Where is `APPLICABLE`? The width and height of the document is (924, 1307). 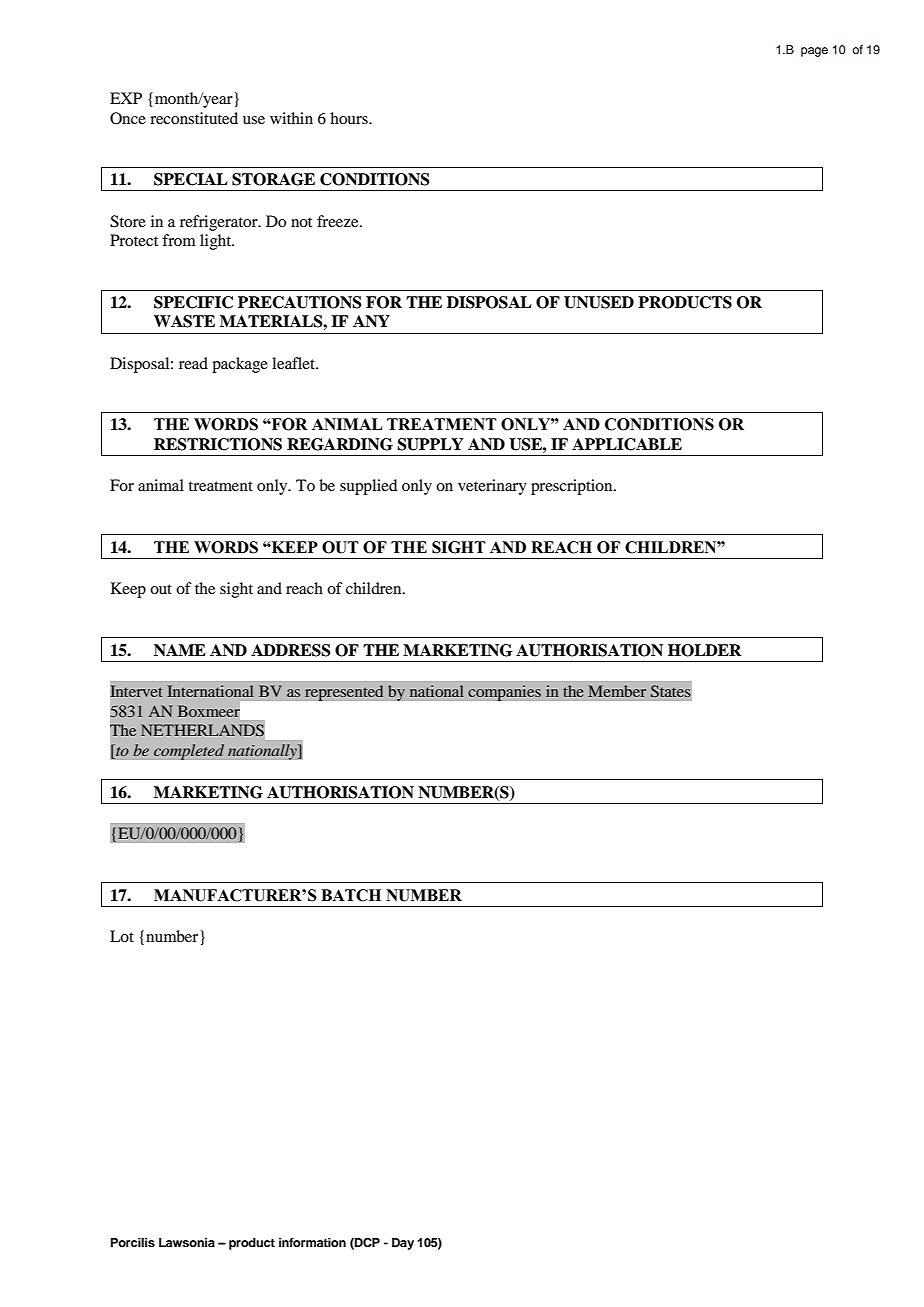
APPLICABLE is located at coordinates (627, 444).
